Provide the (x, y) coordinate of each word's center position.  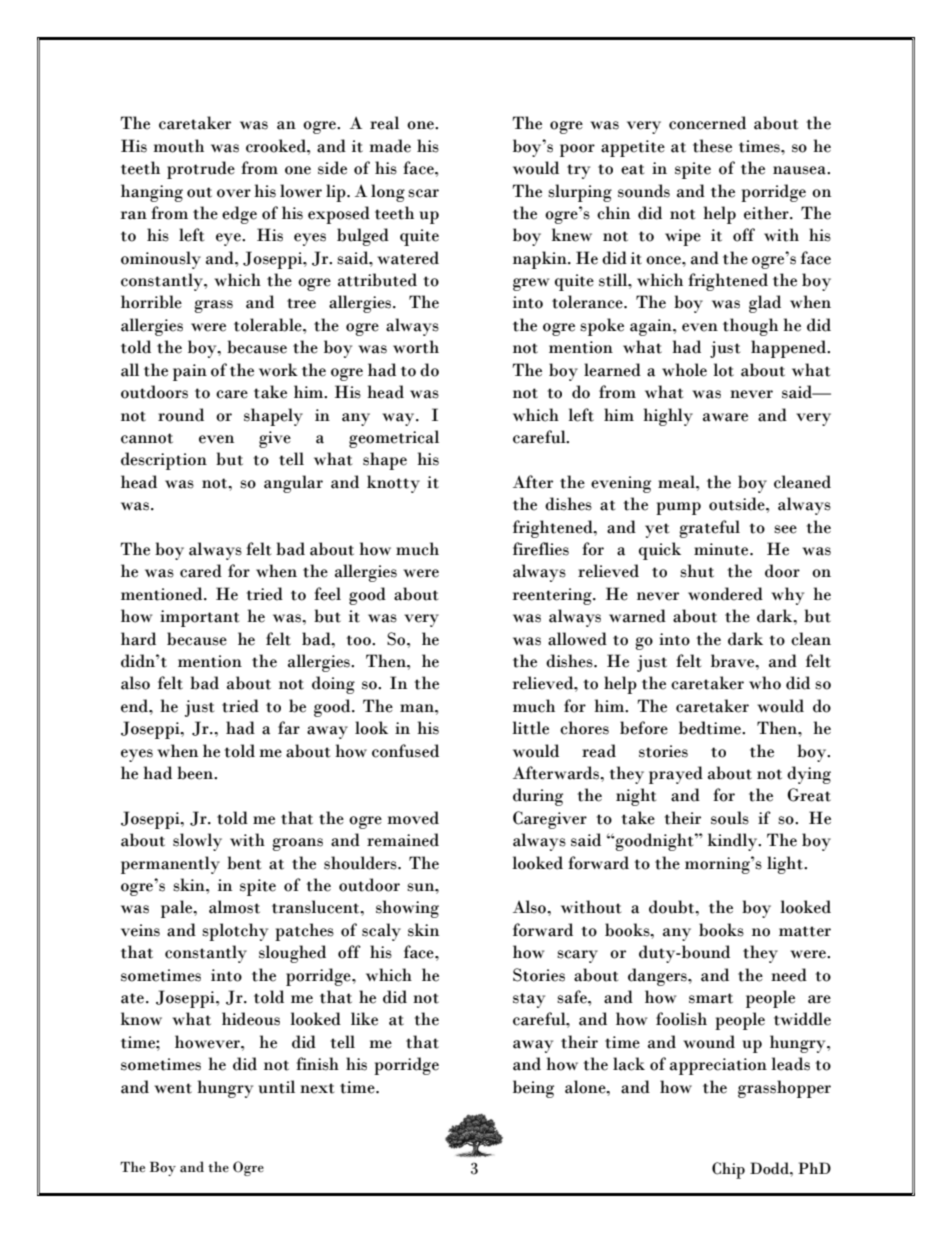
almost (234, 907)
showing (407, 909)
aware (725, 417)
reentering (553, 596)
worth (416, 347)
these (712, 146)
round (181, 415)
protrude (201, 170)
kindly (734, 842)
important (199, 618)
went (173, 1088)
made (390, 146)
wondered (725, 594)
